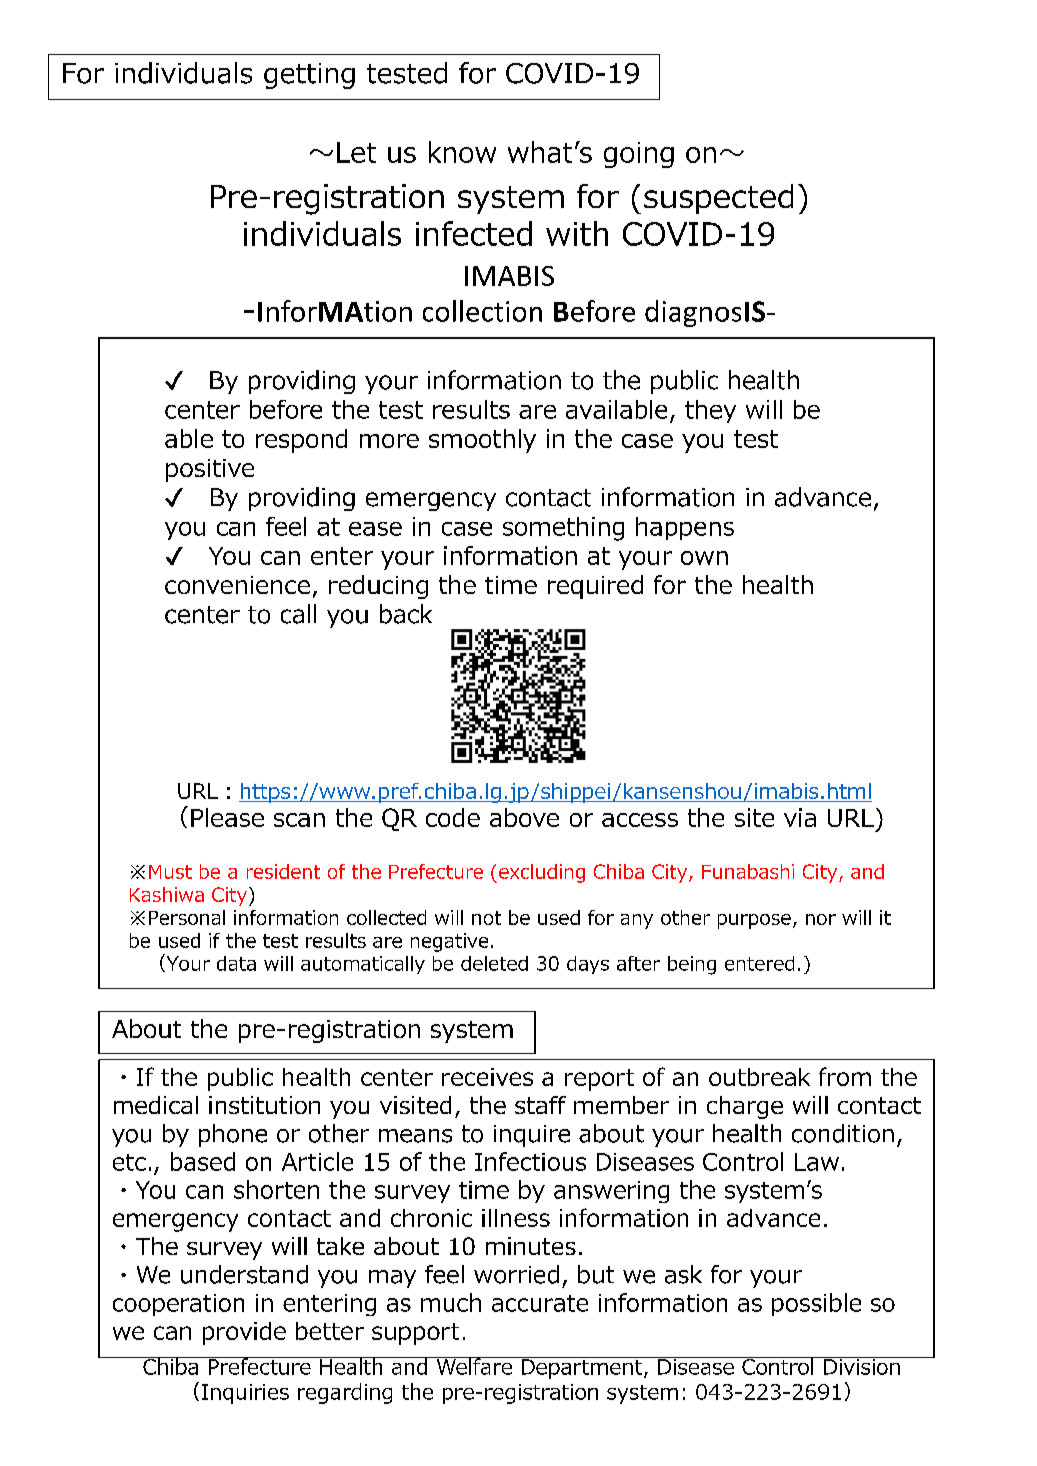  I want to click on positive, so click(210, 470).
